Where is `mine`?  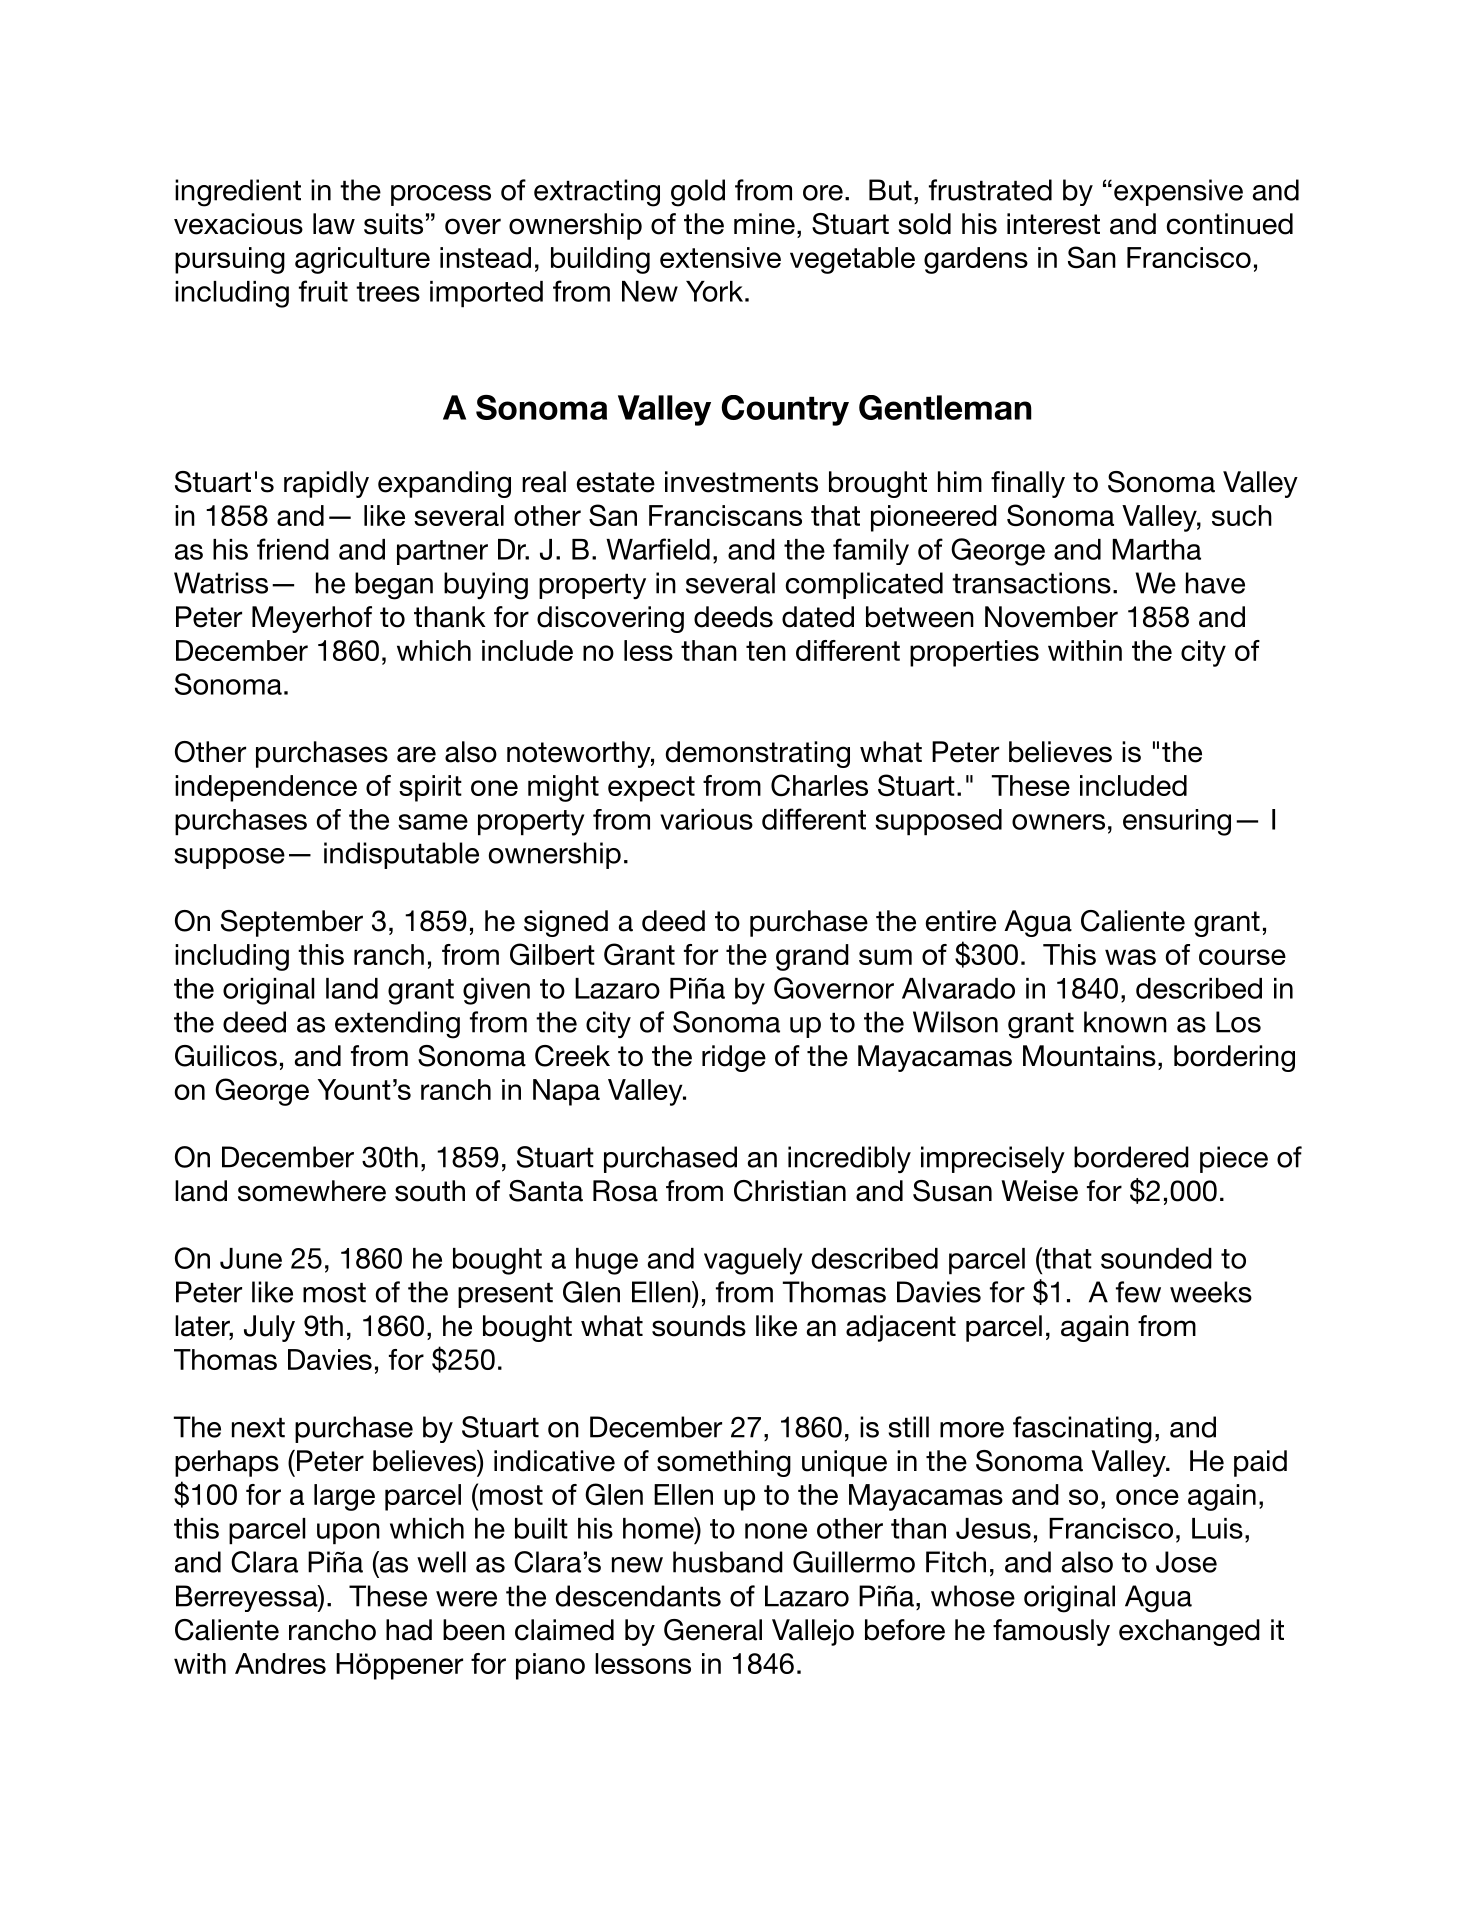
mine is located at coordinates (764, 224).
